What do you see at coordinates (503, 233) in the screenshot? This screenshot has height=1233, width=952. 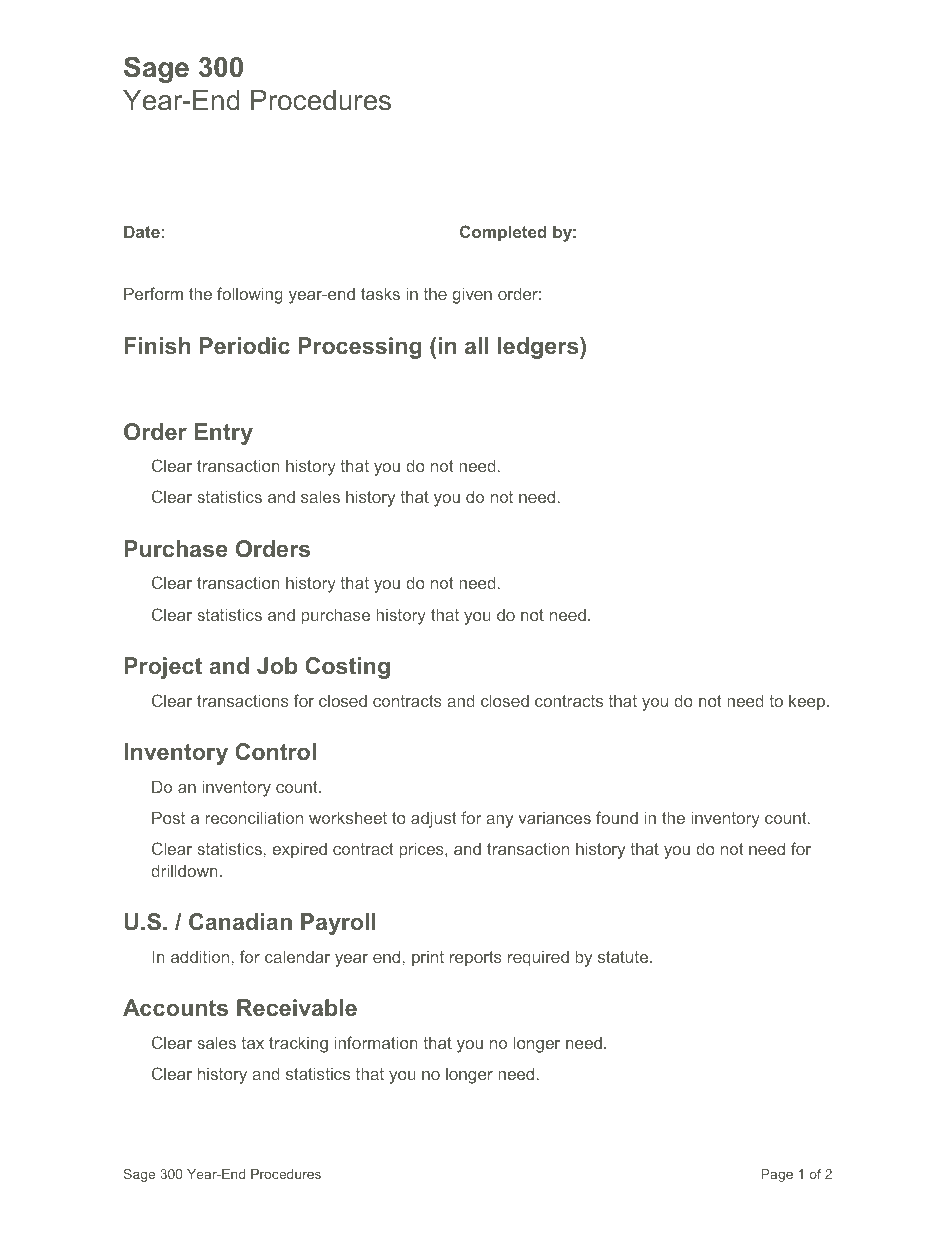 I see `Completed` at bounding box center [503, 233].
